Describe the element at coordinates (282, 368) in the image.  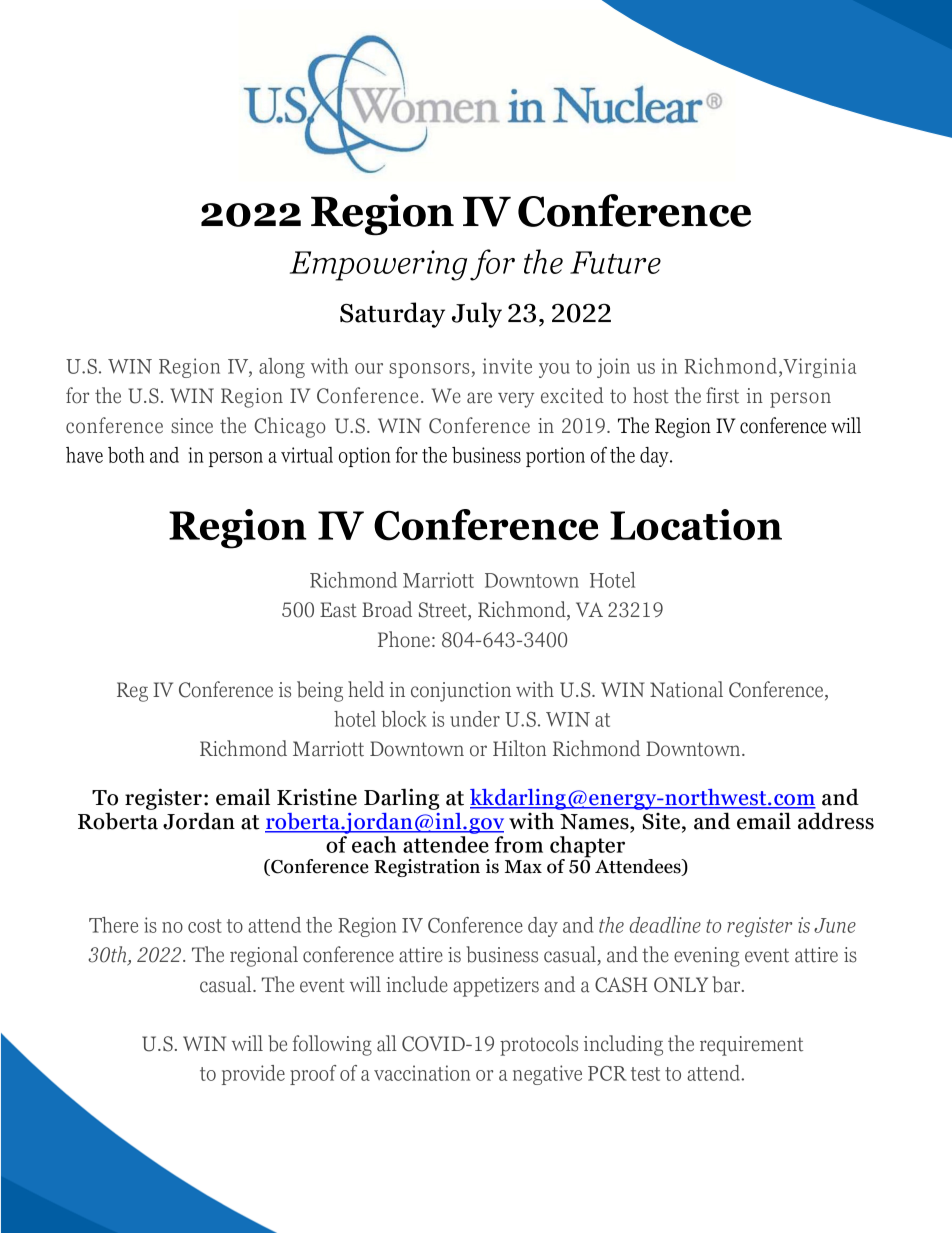
I see `along` at that location.
